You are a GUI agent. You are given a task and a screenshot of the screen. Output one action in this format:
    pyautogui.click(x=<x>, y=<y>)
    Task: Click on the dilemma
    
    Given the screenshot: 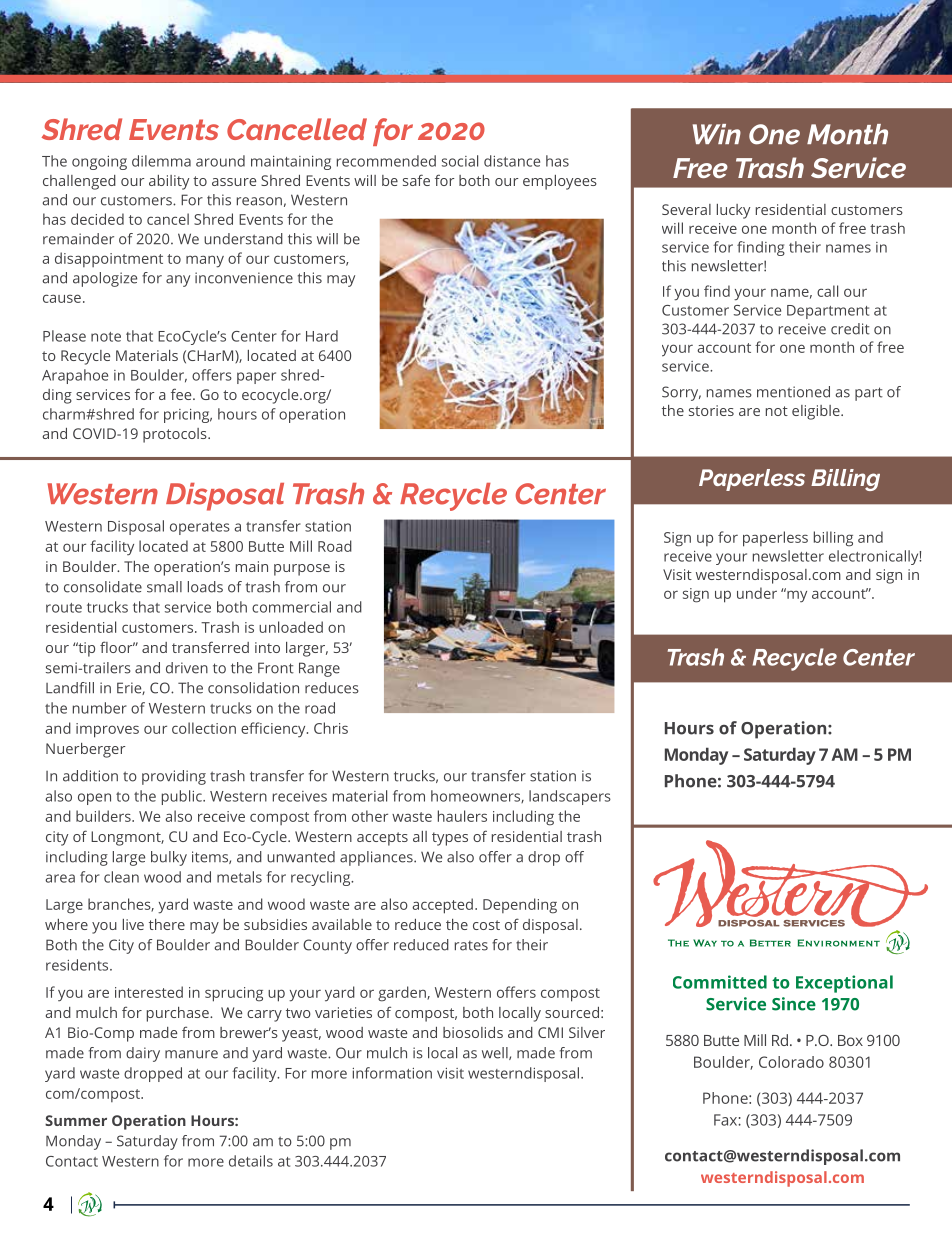 What is the action you would take?
    pyautogui.click(x=161, y=161)
